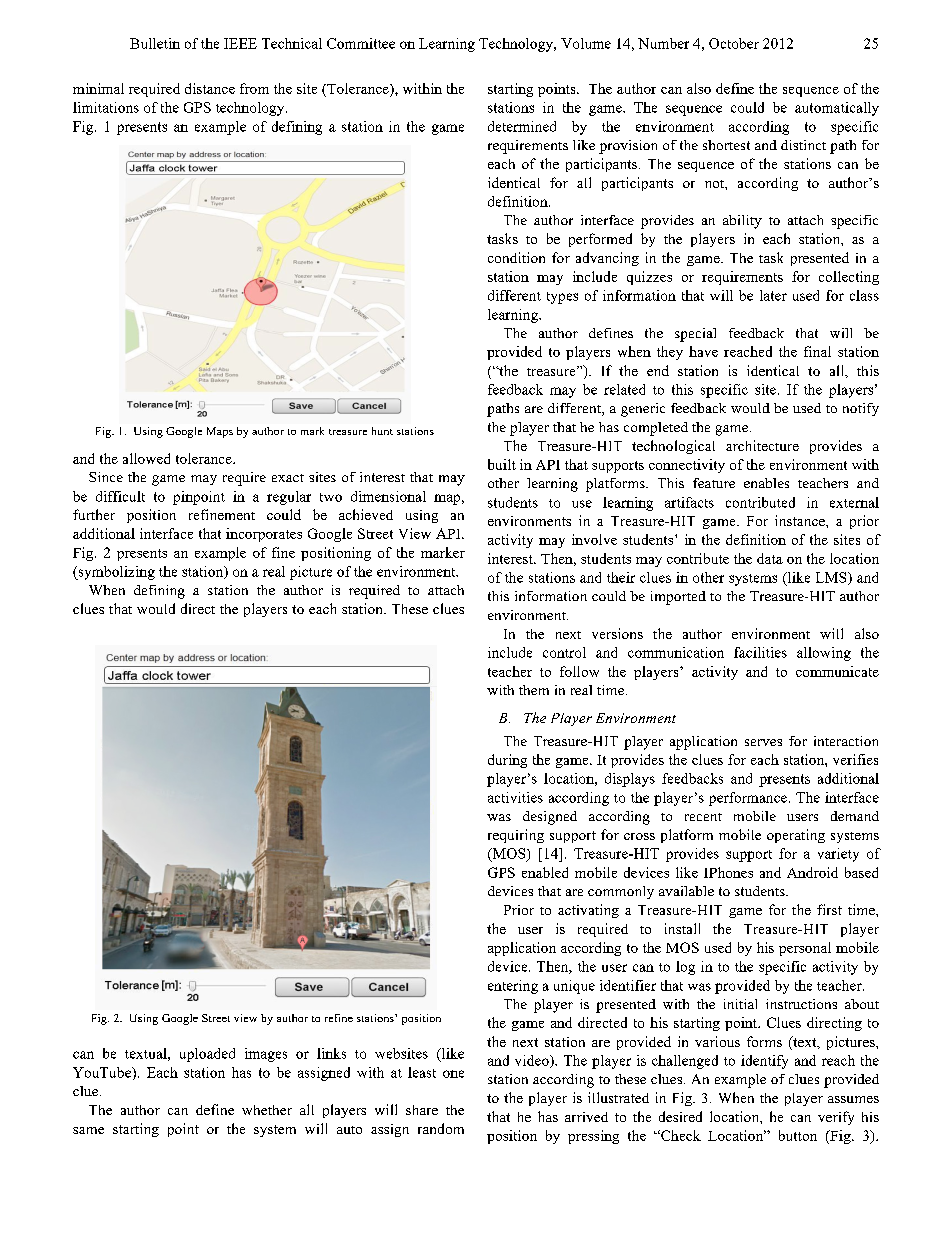 The width and height of the screenshot is (952, 1233). What do you see at coordinates (502, 464) in the screenshot?
I see `built` at bounding box center [502, 464].
